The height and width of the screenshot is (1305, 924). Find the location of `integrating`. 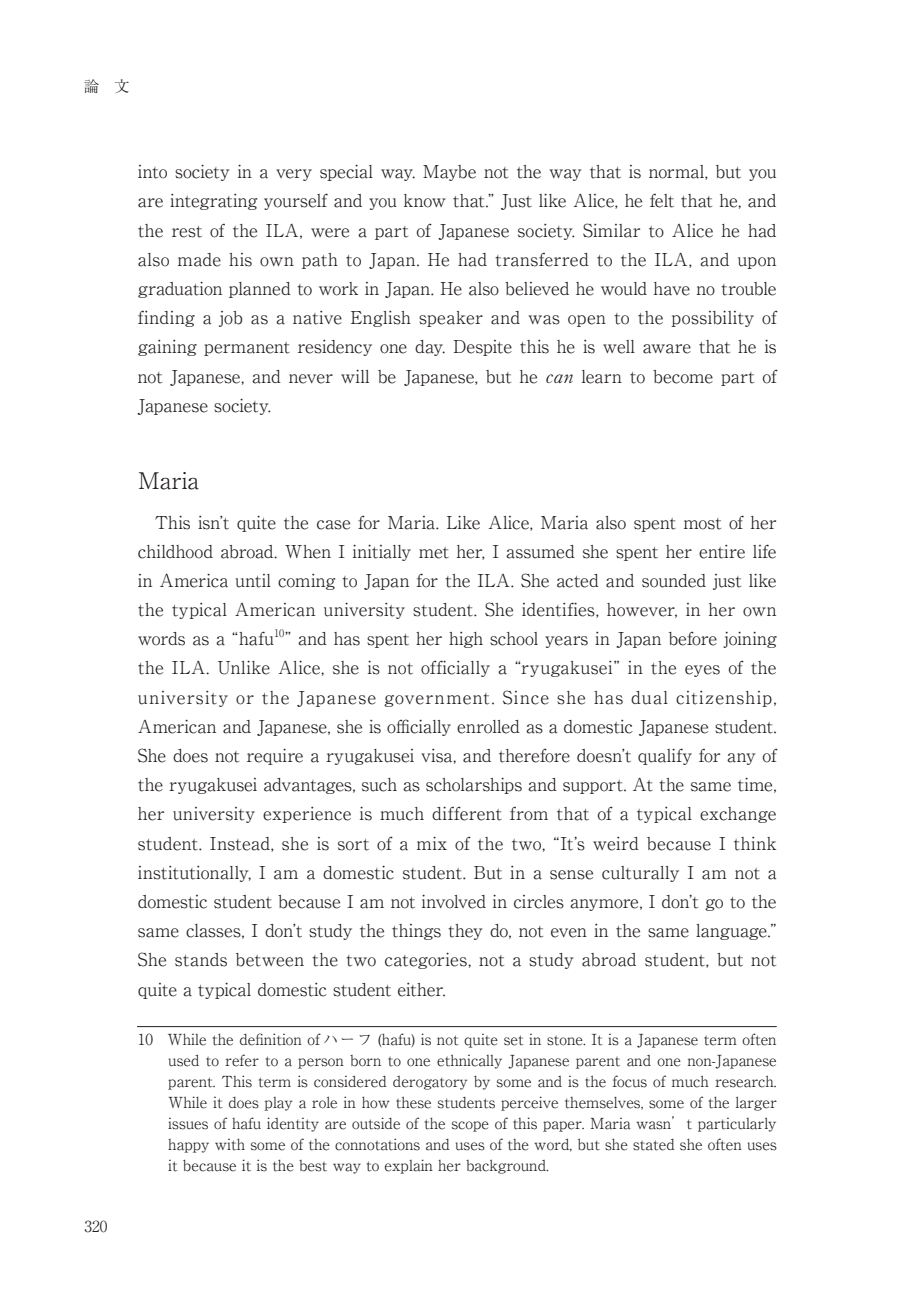

integrating is located at coordinates (213, 202).
